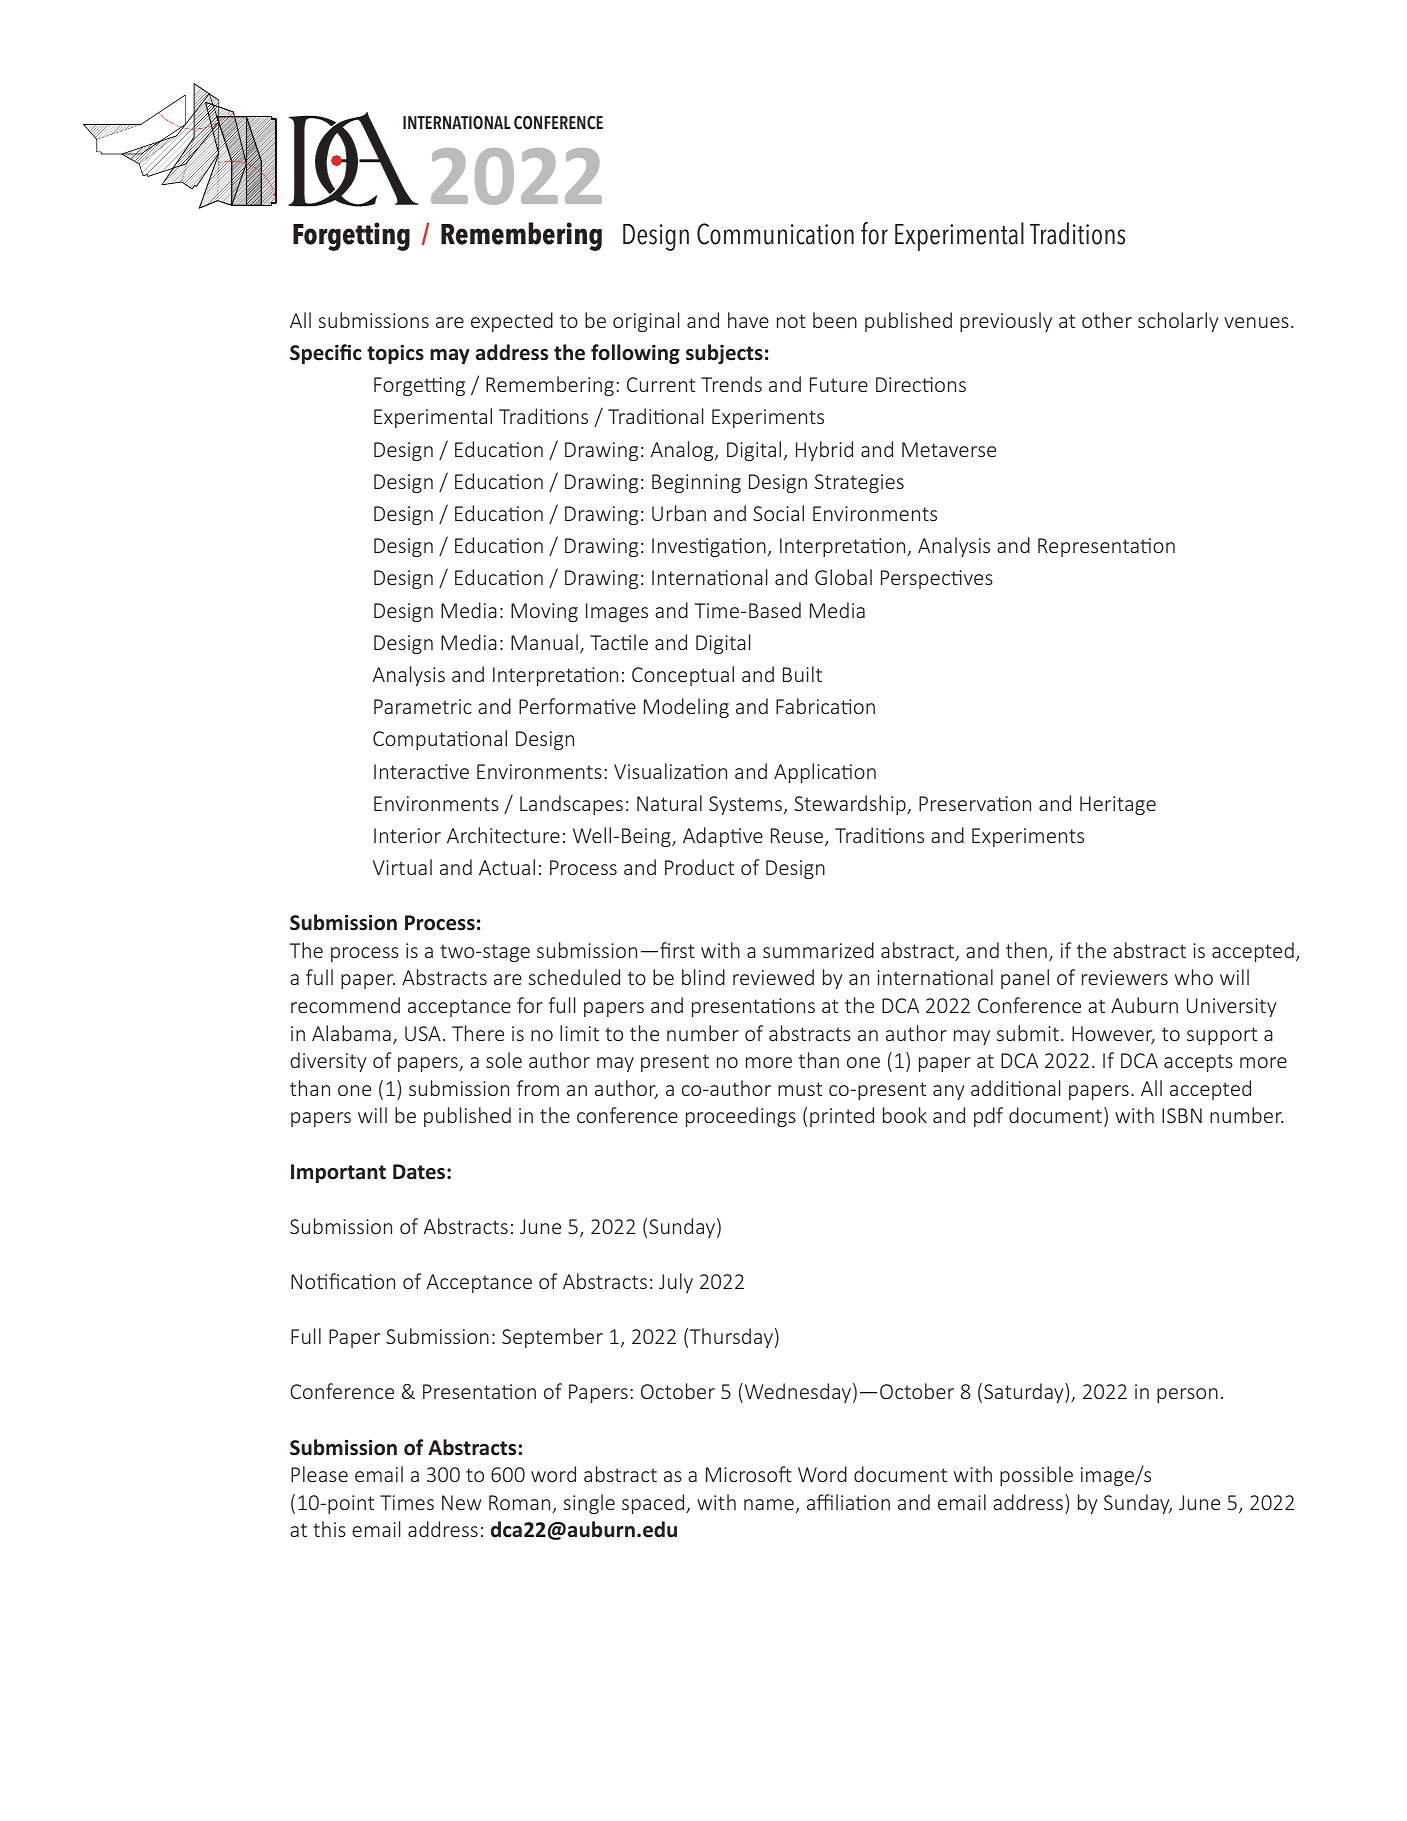  What do you see at coordinates (775, 234) in the screenshot?
I see `Communication` at bounding box center [775, 234].
